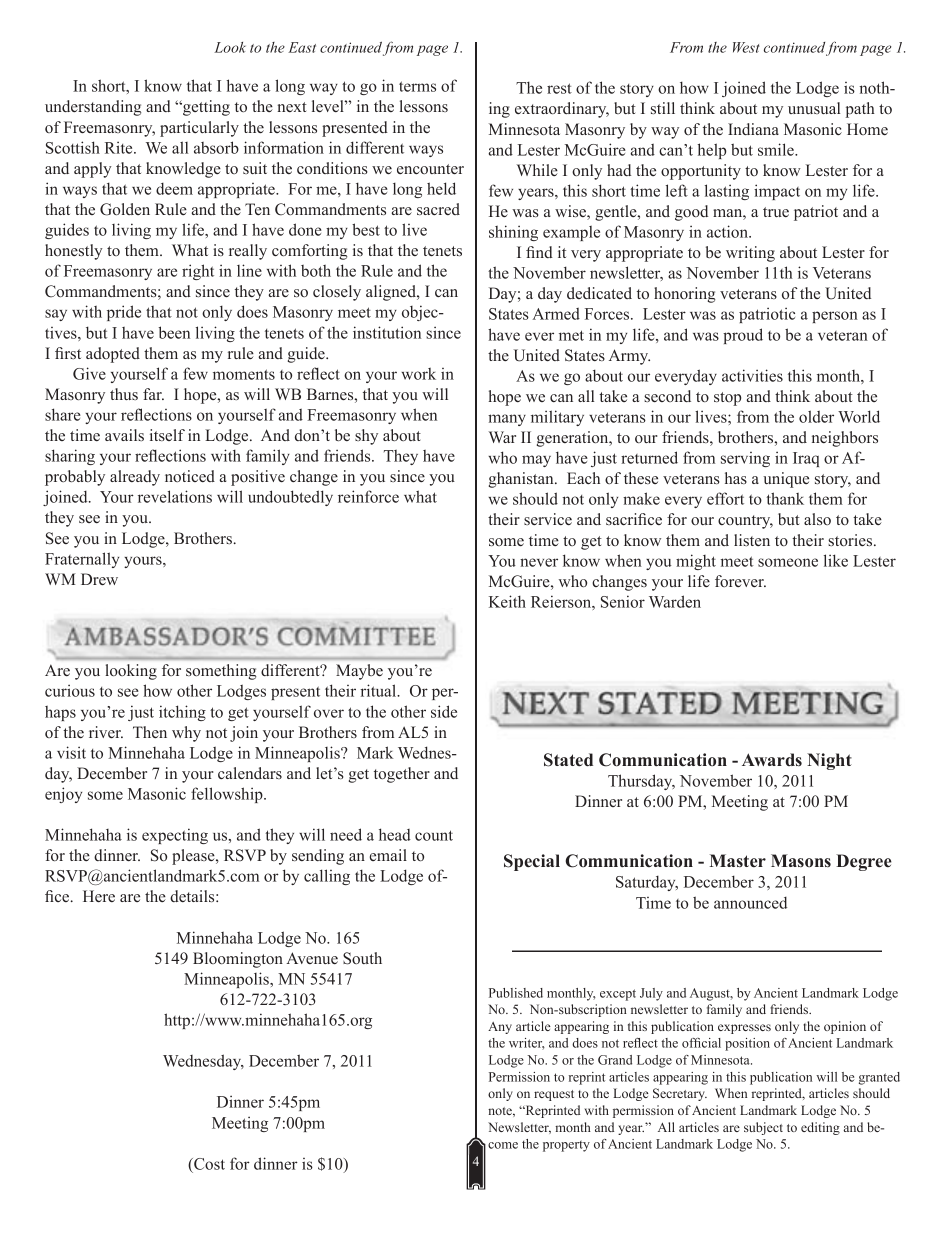 The width and height of the image is (952, 1233). What do you see at coordinates (402, 775) in the image?
I see `together` at bounding box center [402, 775].
